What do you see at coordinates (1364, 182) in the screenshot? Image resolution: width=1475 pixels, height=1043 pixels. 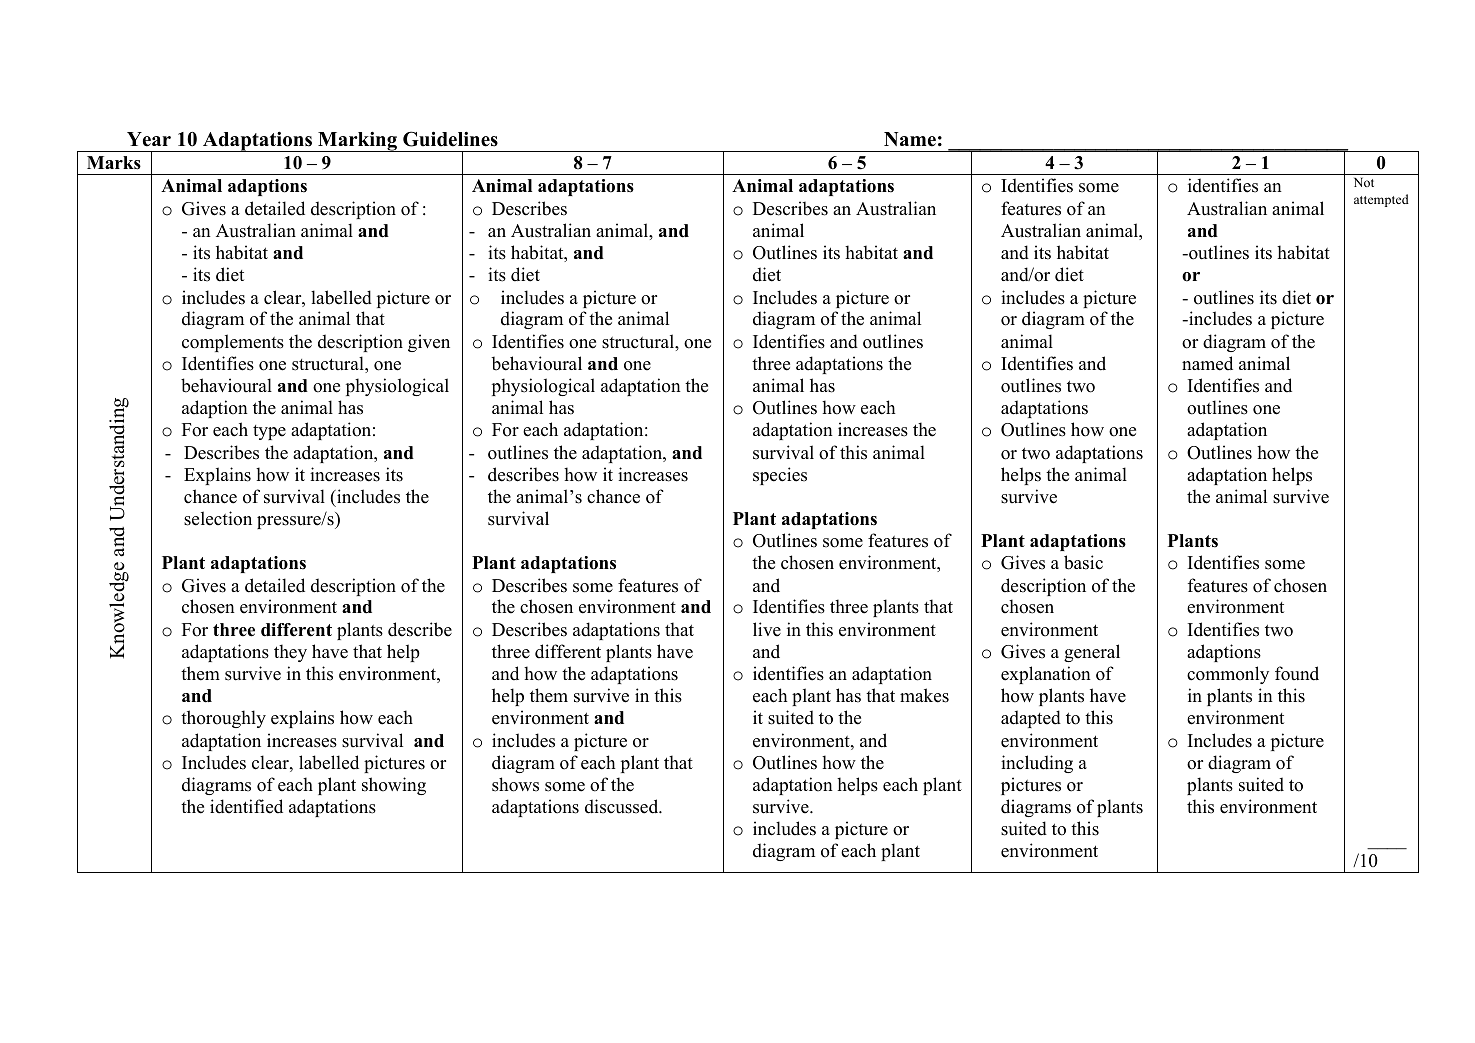 I see `Not` at bounding box center [1364, 182].
